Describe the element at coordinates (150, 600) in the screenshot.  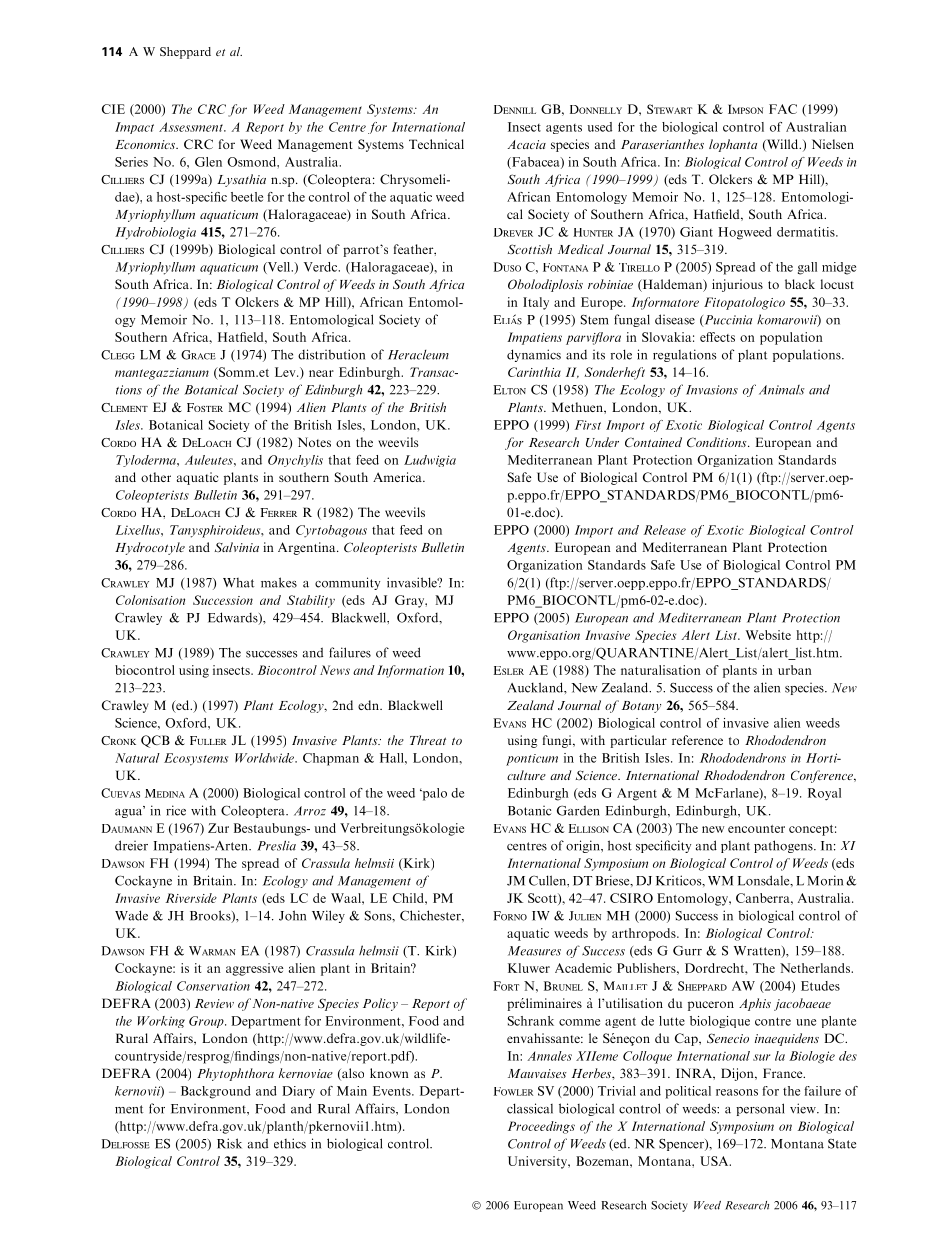
I see `Colonisation` at that location.
